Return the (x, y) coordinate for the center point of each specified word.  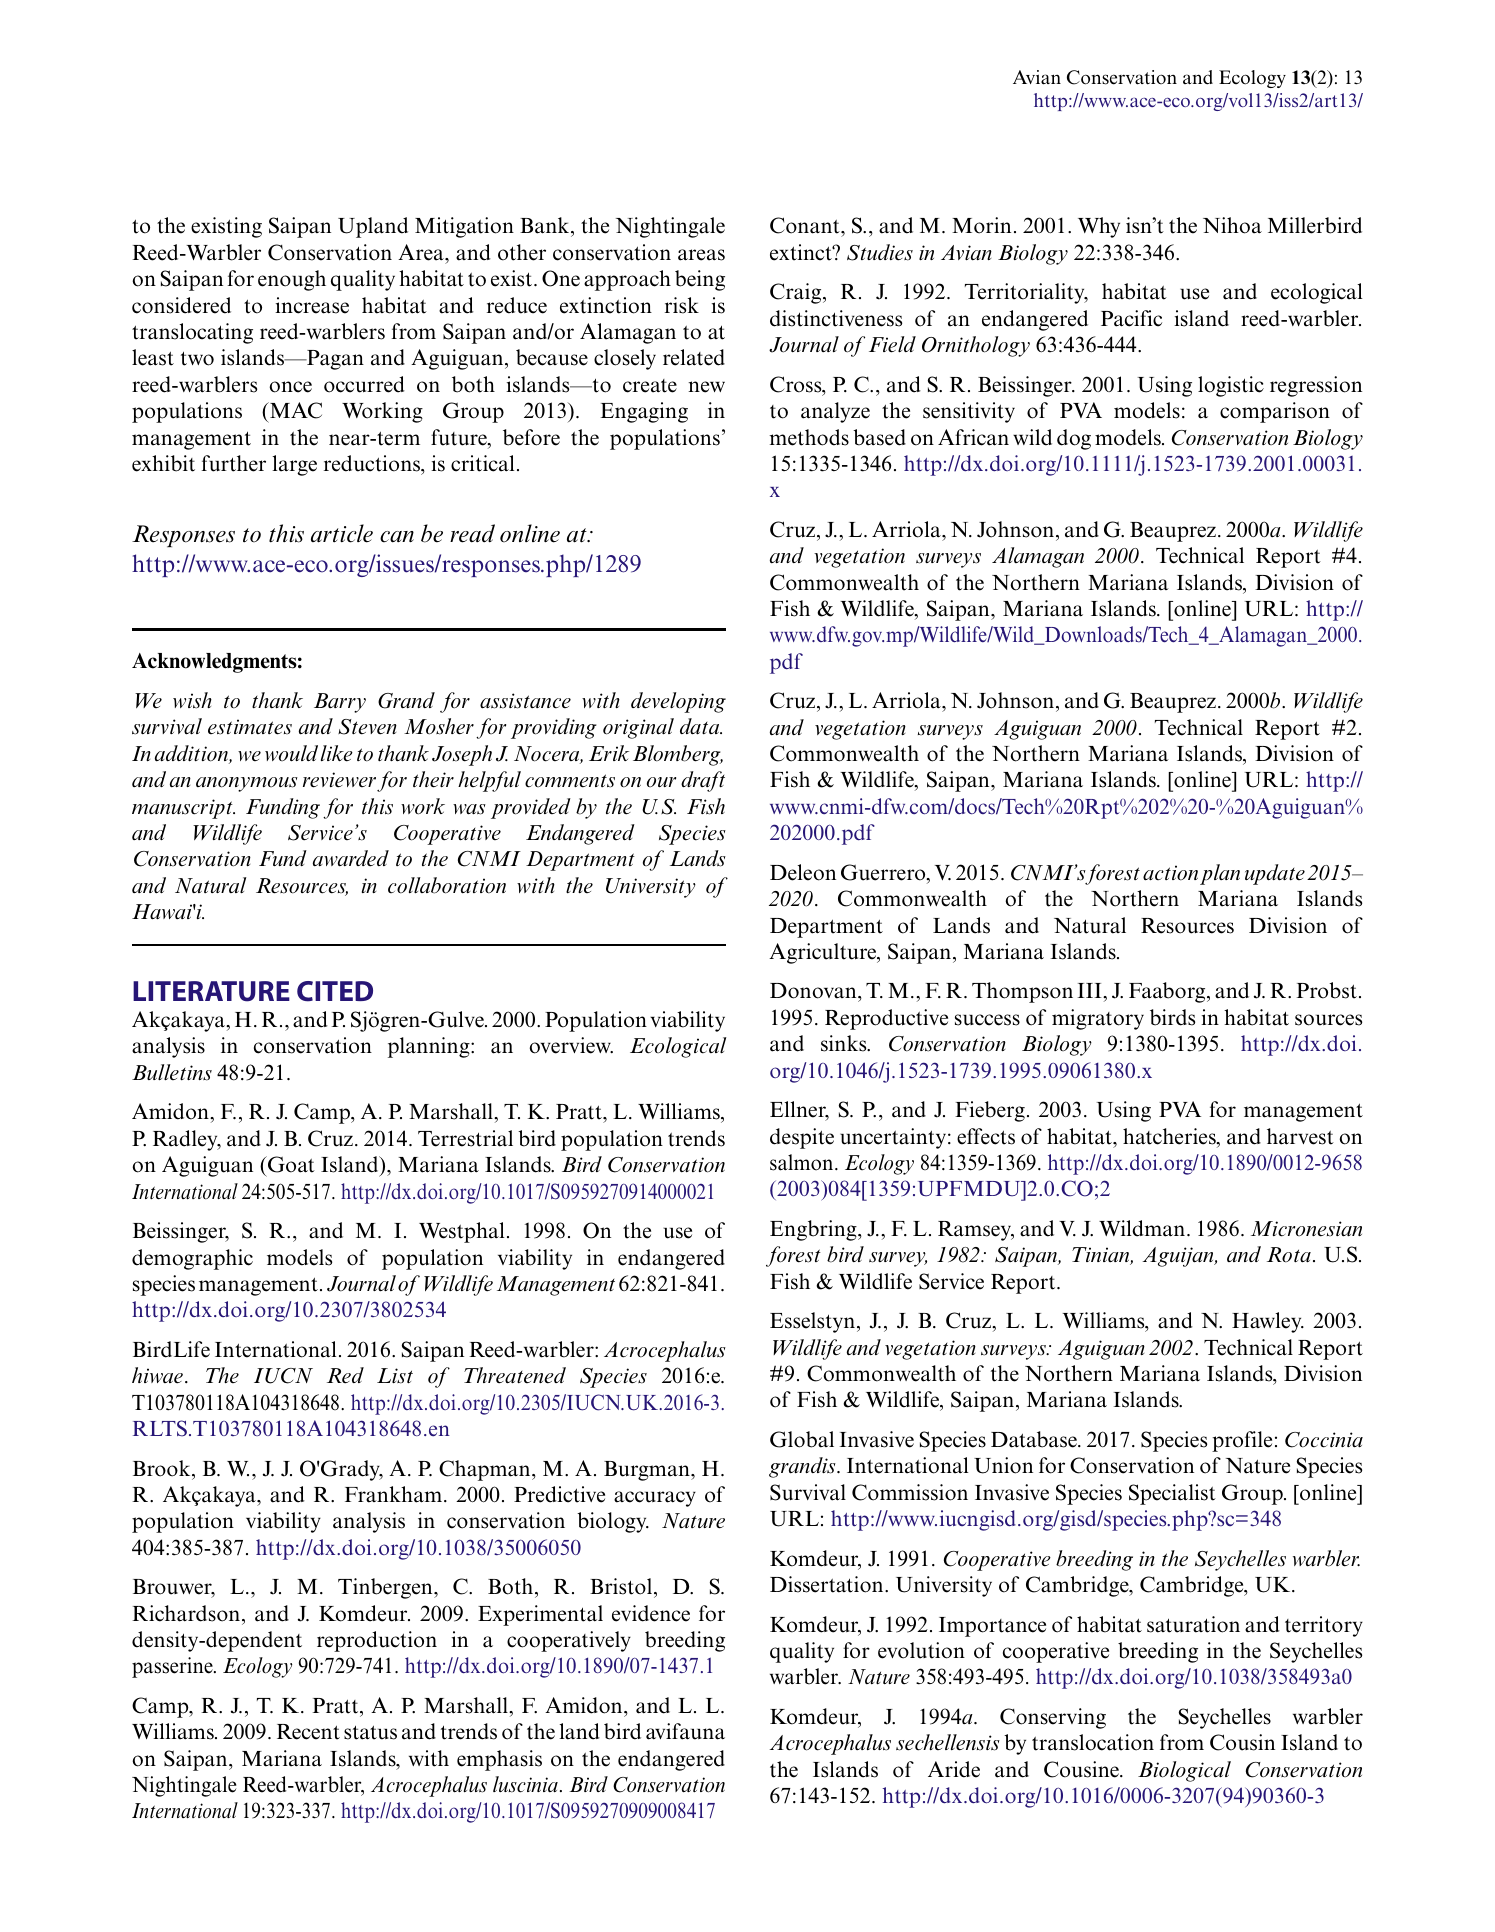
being (700, 280)
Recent (308, 1732)
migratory (1098, 1019)
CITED (335, 991)
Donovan (814, 992)
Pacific (1131, 318)
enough (292, 280)
